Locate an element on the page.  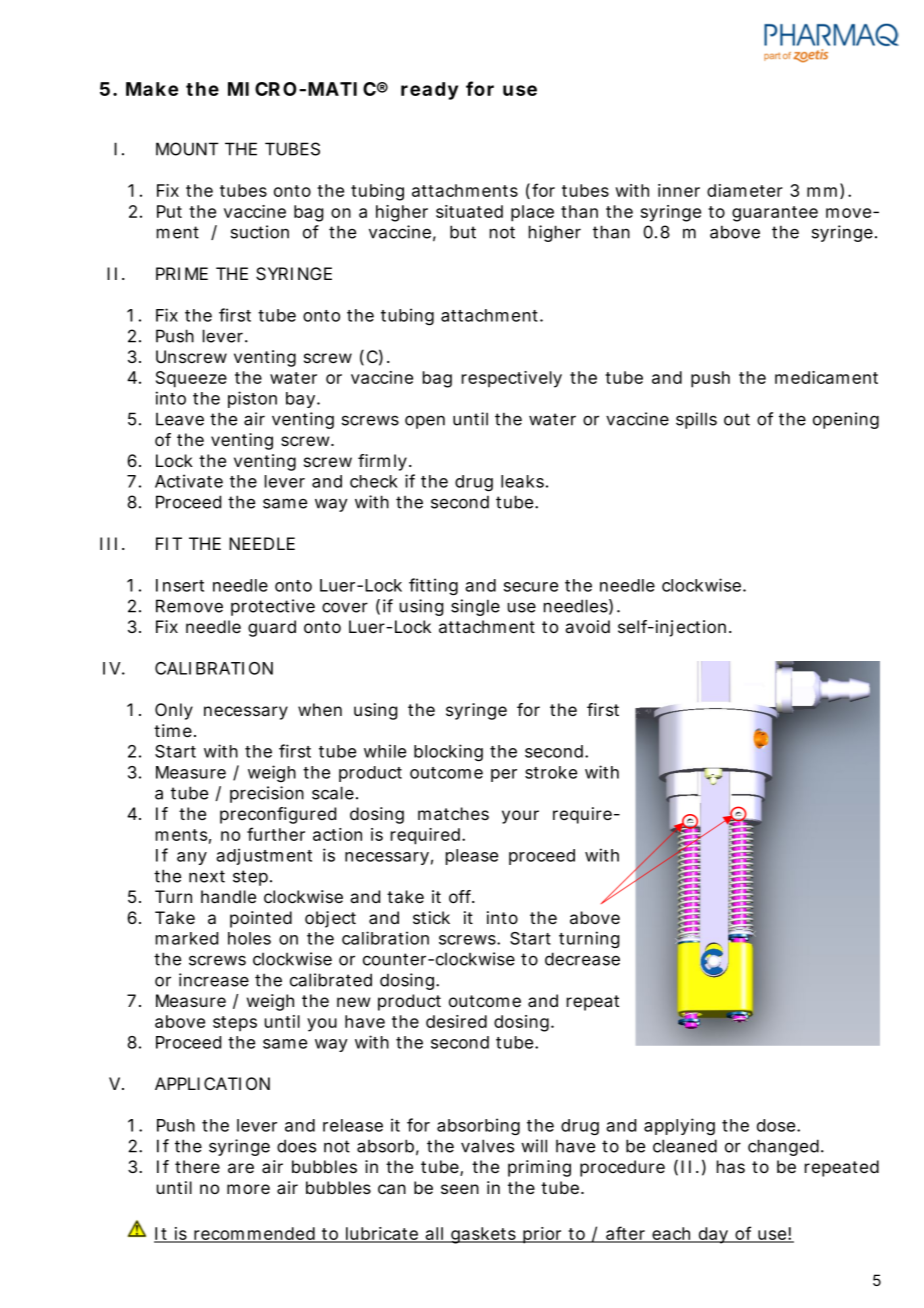
day is located at coordinates (713, 1235).
